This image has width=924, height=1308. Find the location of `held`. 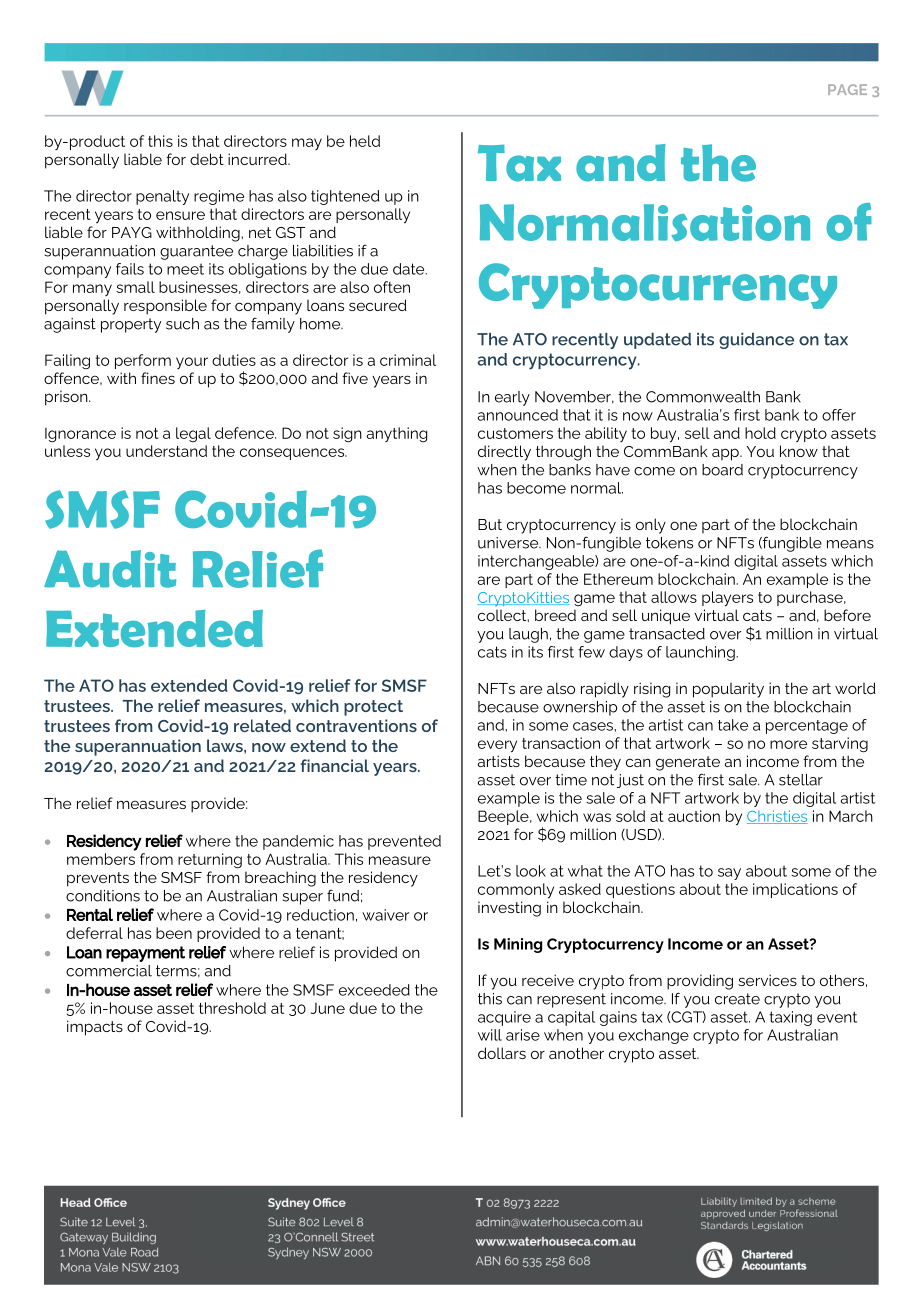

held is located at coordinates (365, 141).
